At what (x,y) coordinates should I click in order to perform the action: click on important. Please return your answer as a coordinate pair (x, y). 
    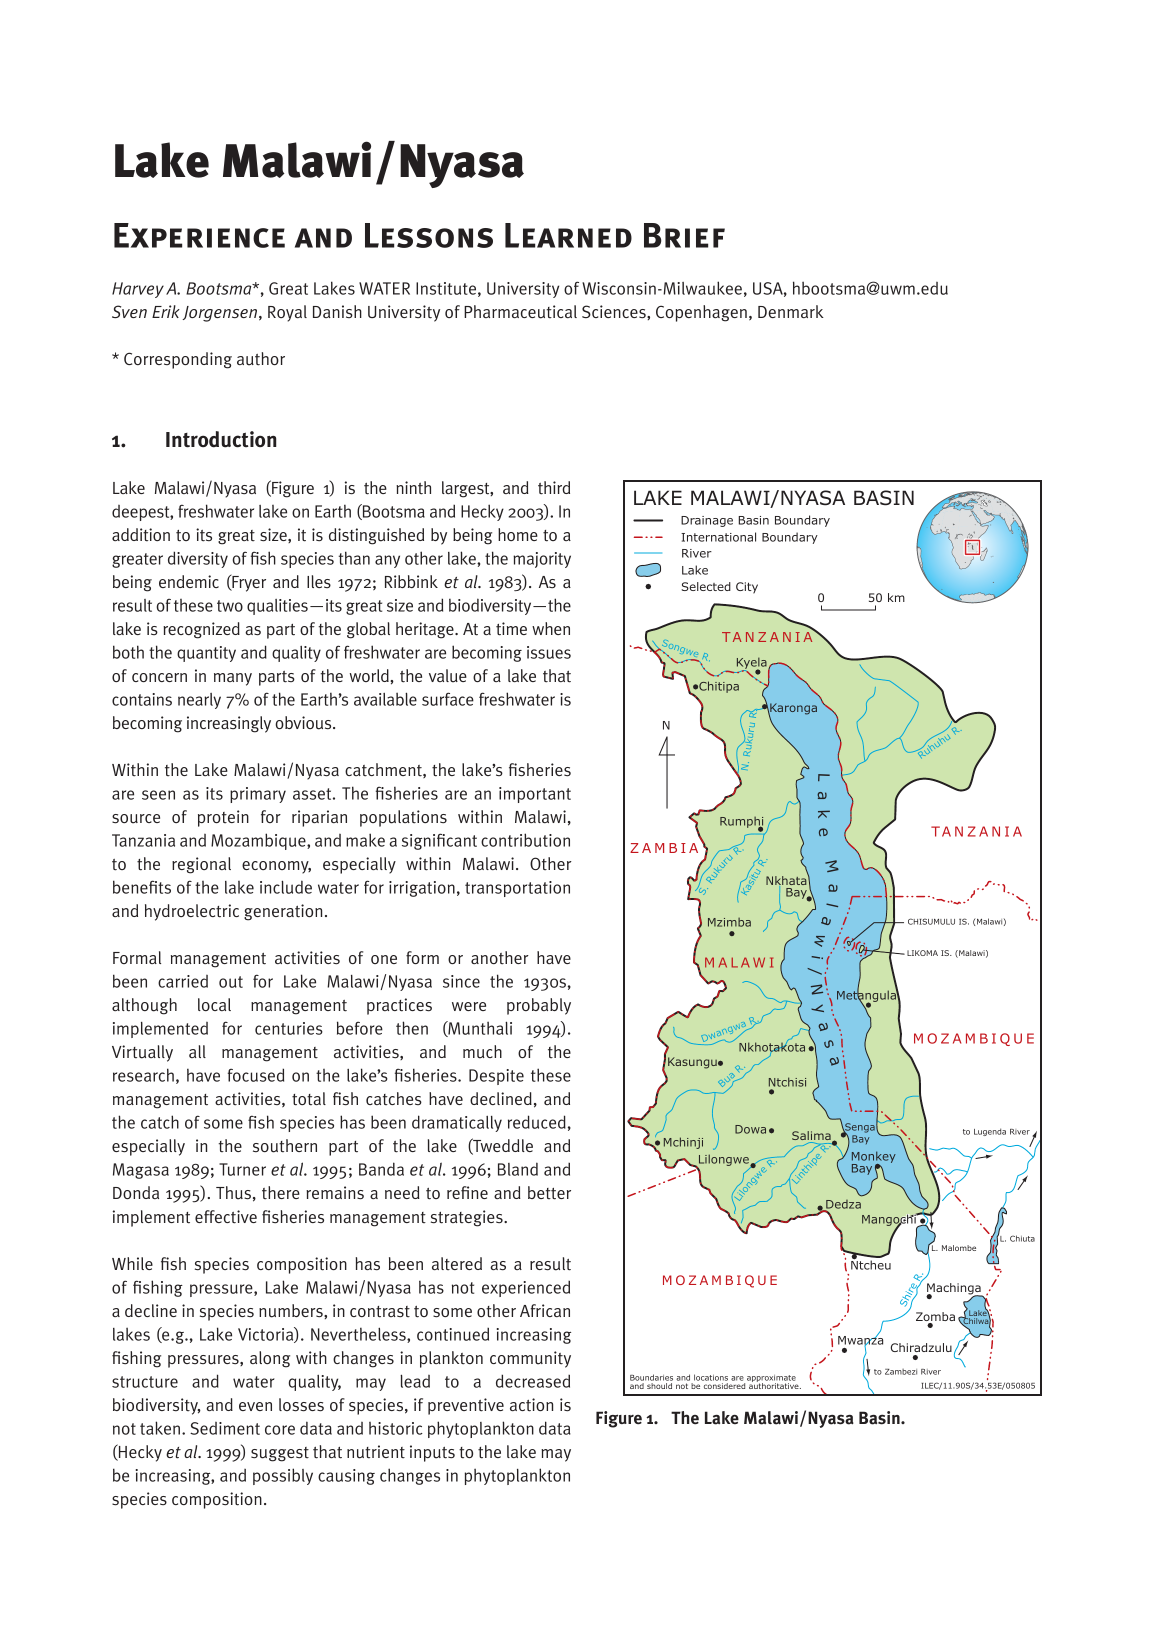
    Looking at the image, I should click on (535, 795).
